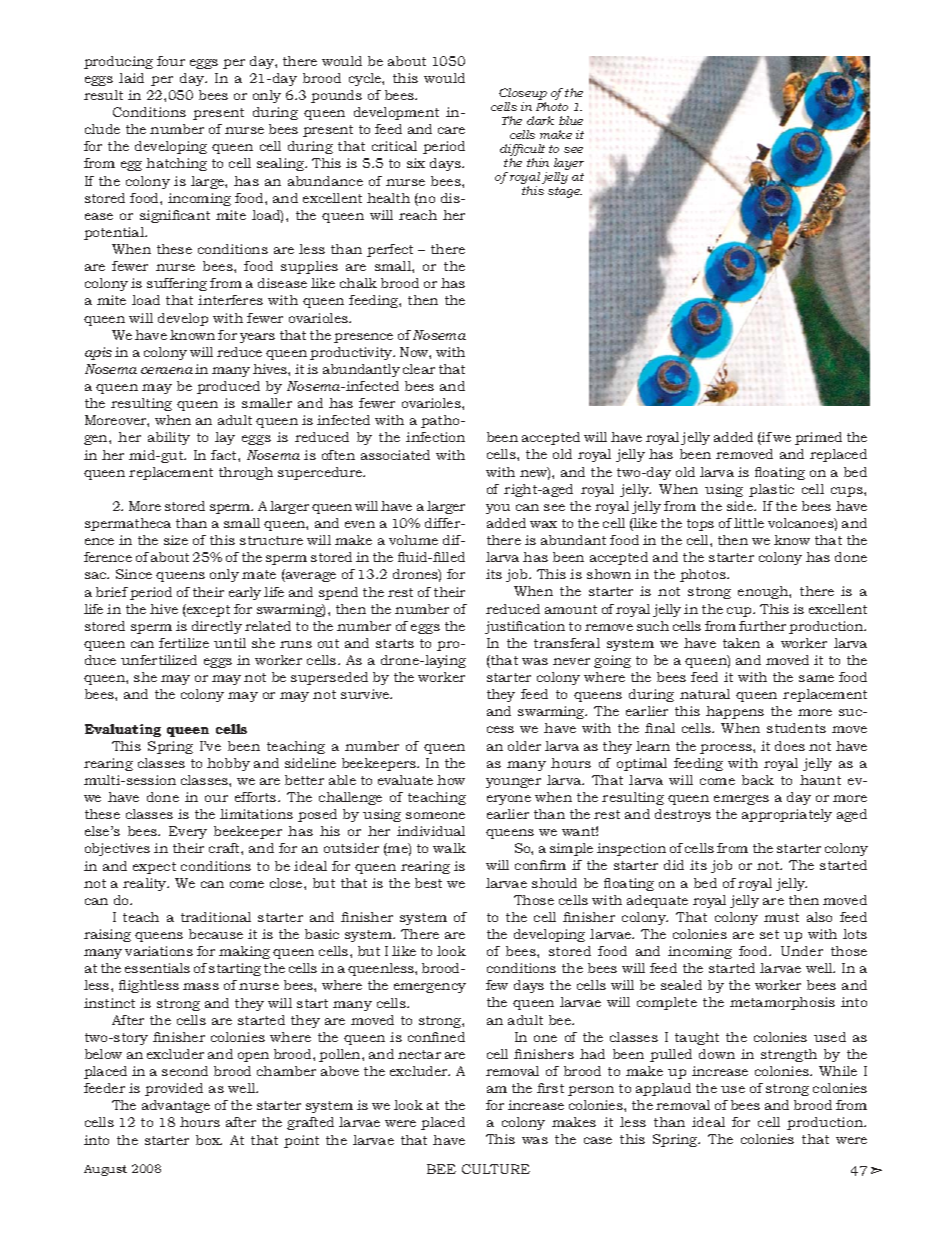 The height and width of the page is (1233, 952). Describe the element at coordinates (571, 120) in the page. I see `blue` at that location.
